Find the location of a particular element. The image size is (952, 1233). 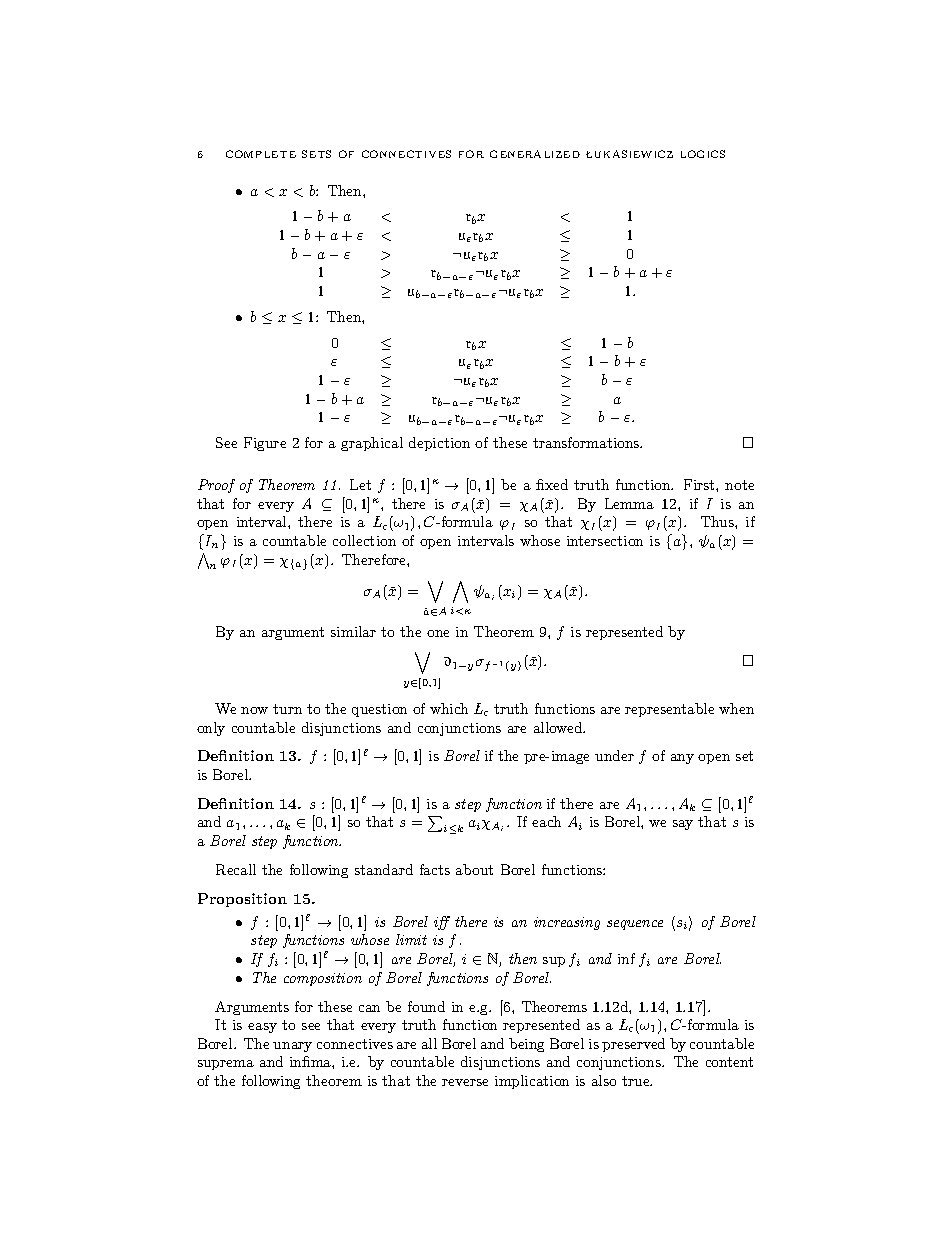

unary is located at coordinates (292, 1047).
